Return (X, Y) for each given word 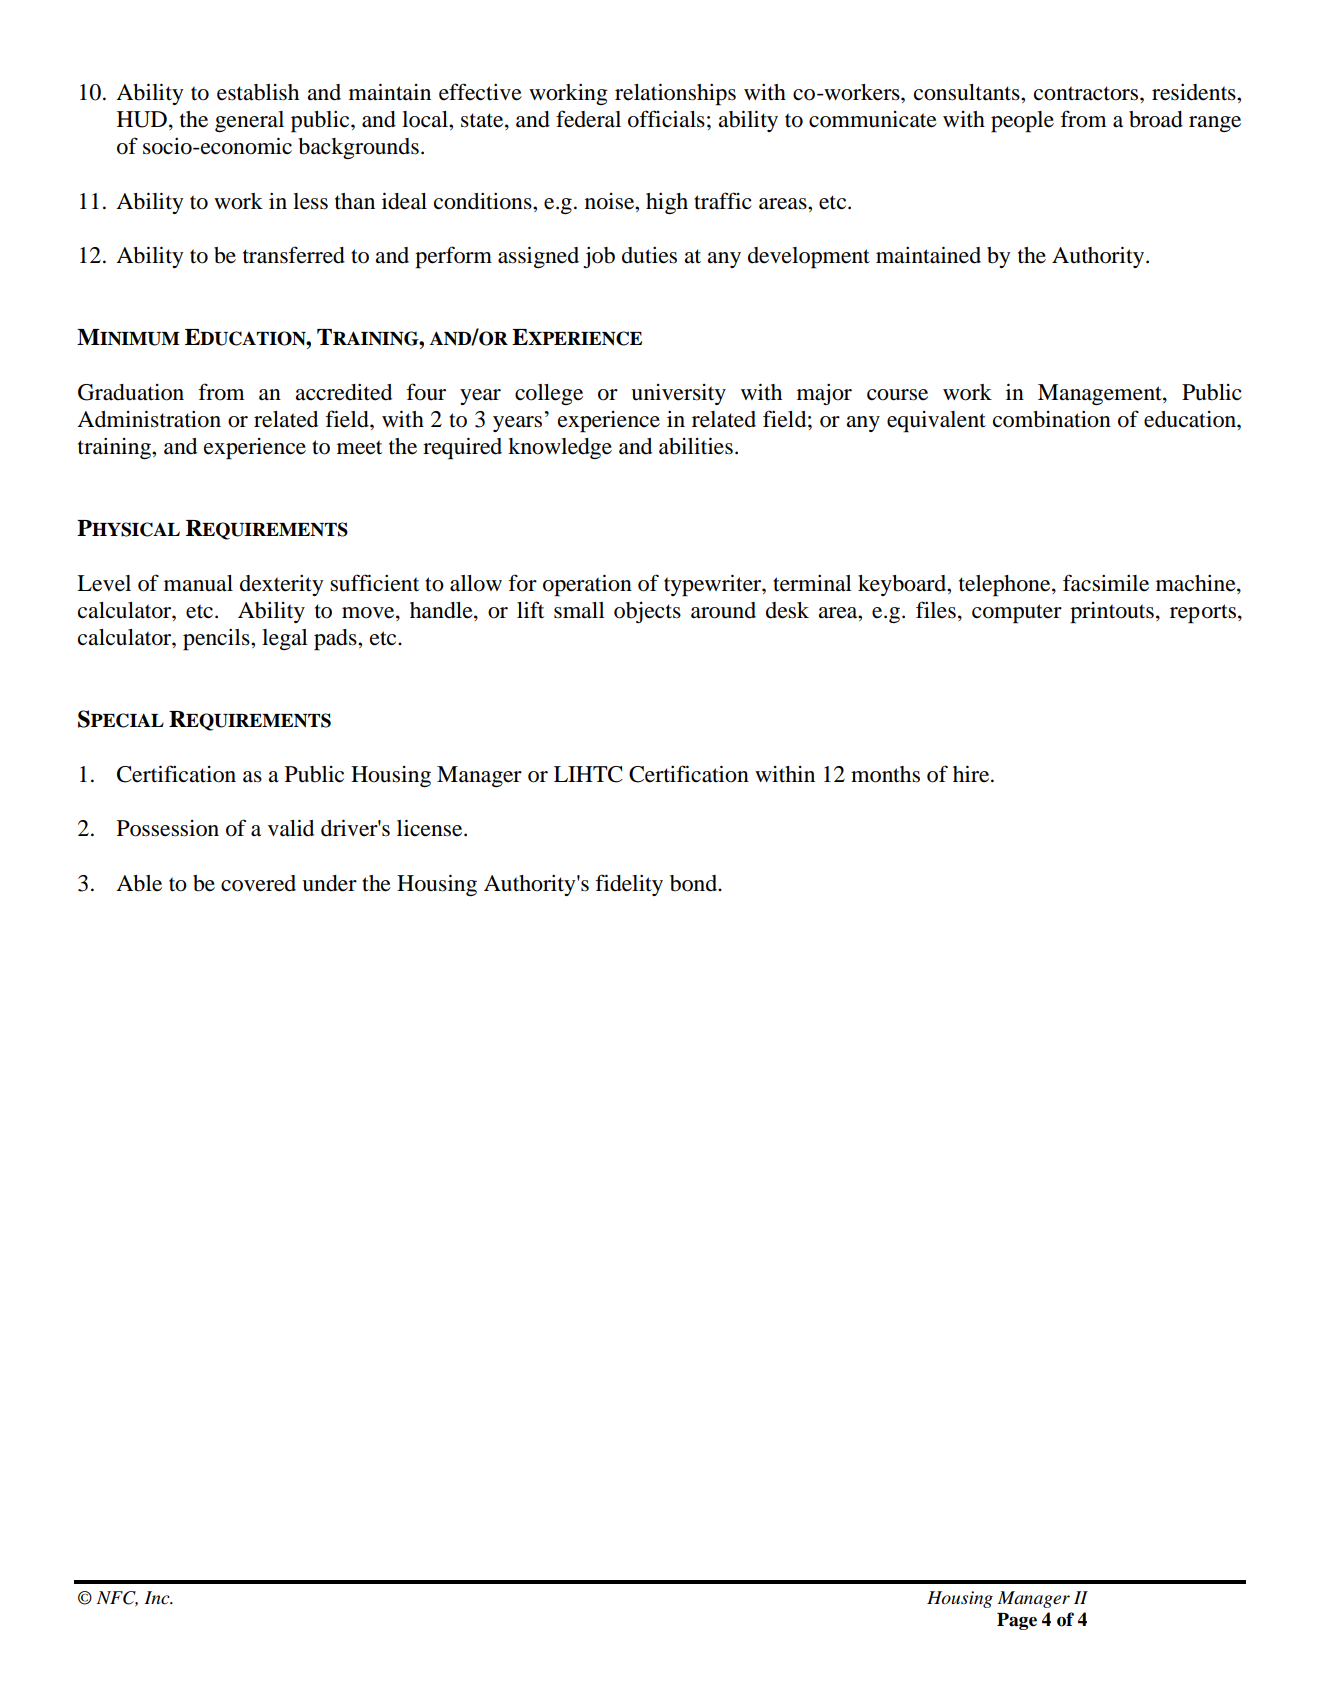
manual (198, 583)
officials (666, 119)
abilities (696, 446)
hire (972, 774)
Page (1017, 1621)
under (329, 883)
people (1022, 122)
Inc (158, 1598)
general (249, 121)
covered (258, 883)
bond (695, 883)
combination (1052, 419)
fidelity (629, 885)
